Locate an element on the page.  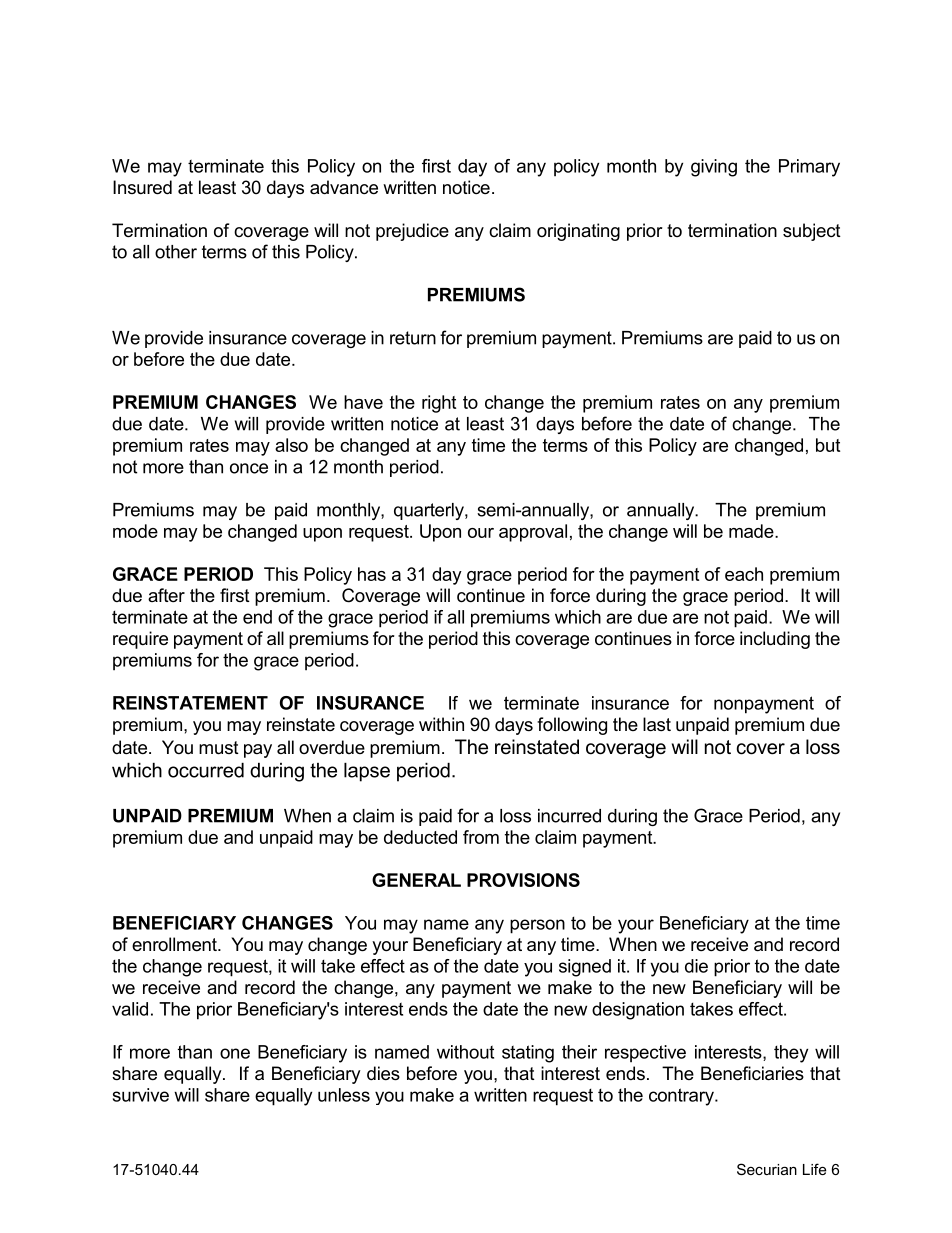
prejudice is located at coordinates (412, 232).
